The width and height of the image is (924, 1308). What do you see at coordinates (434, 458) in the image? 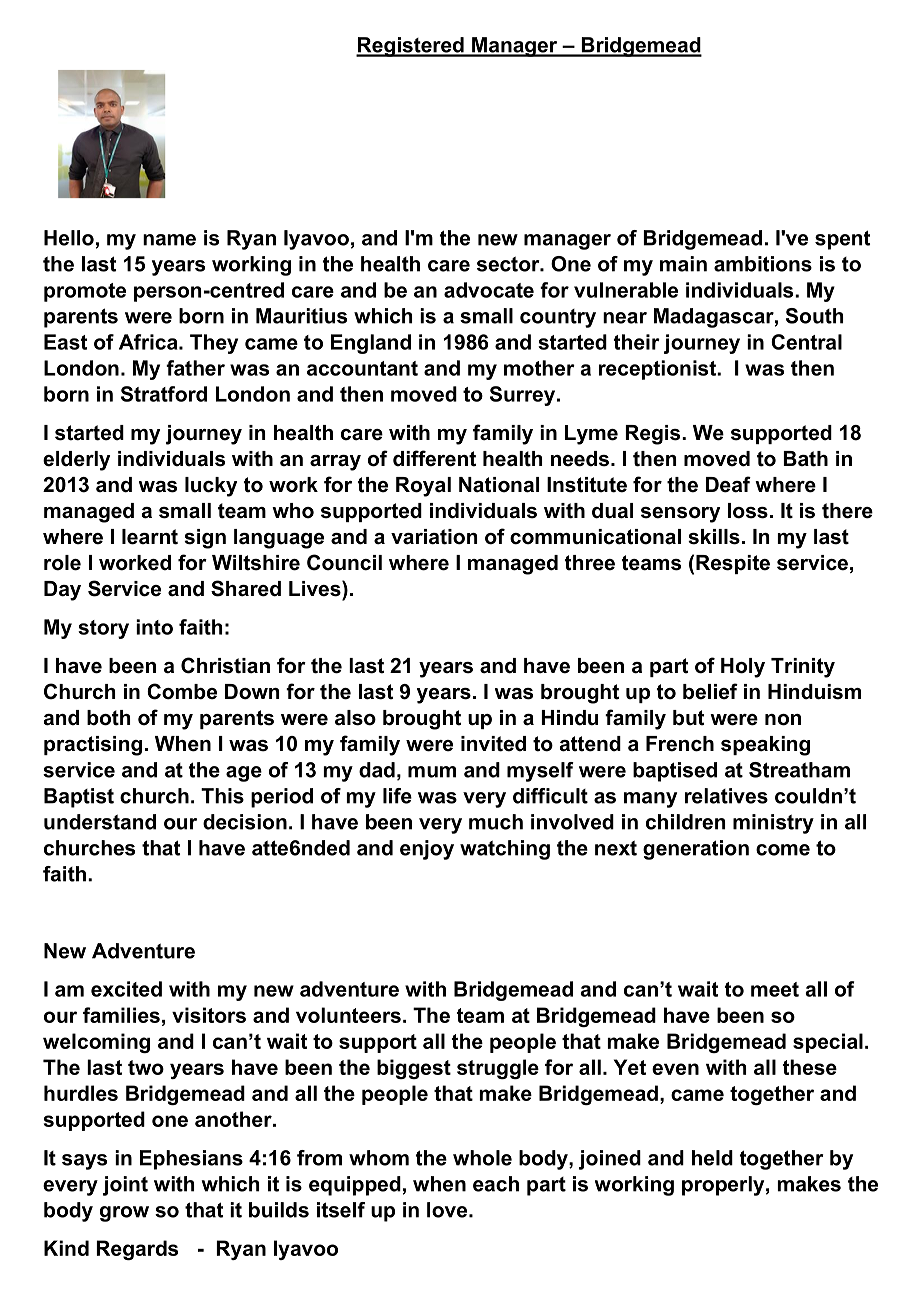
I see `different` at bounding box center [434, 458].
